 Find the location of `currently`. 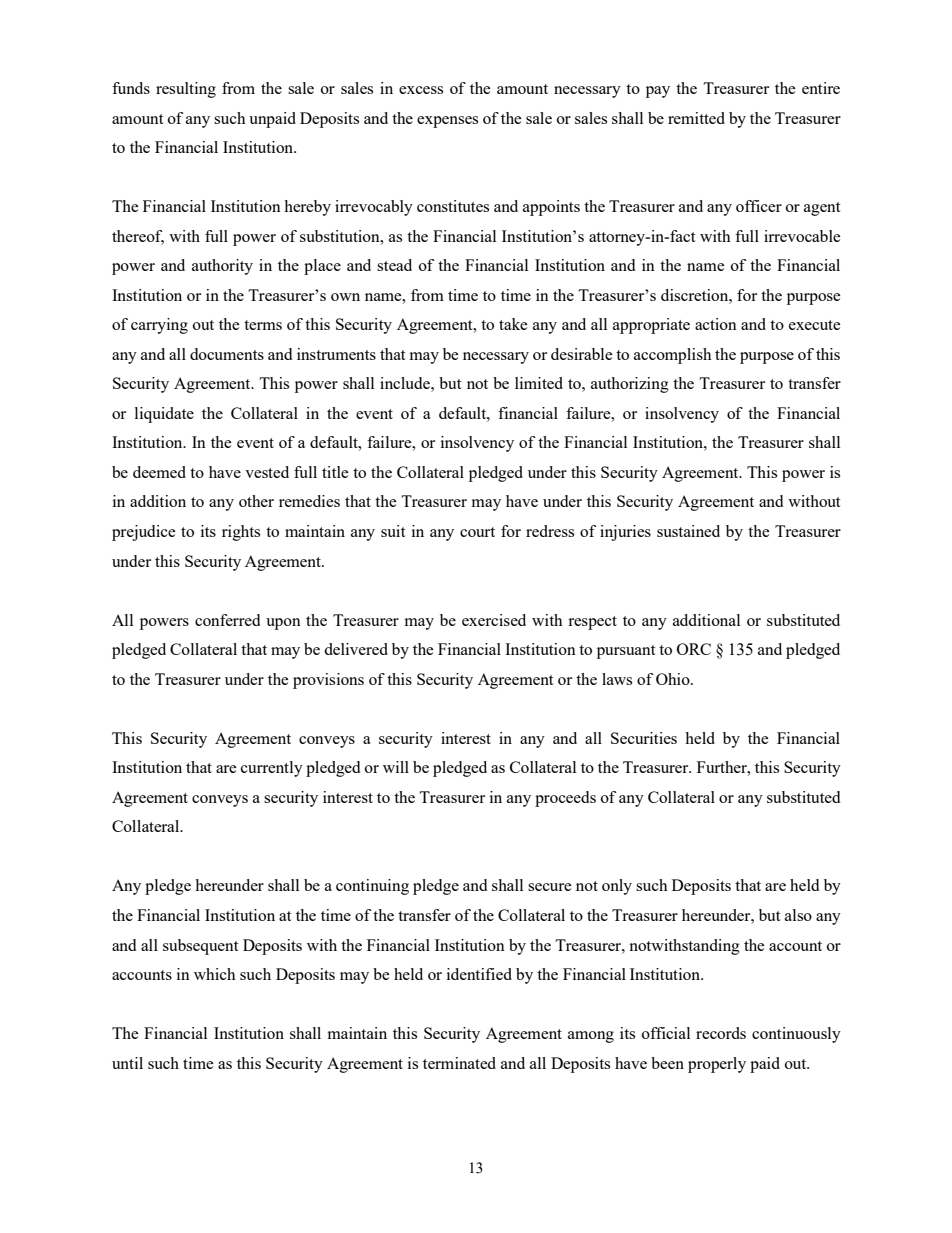

currently is located at coordinates (272, 769).
